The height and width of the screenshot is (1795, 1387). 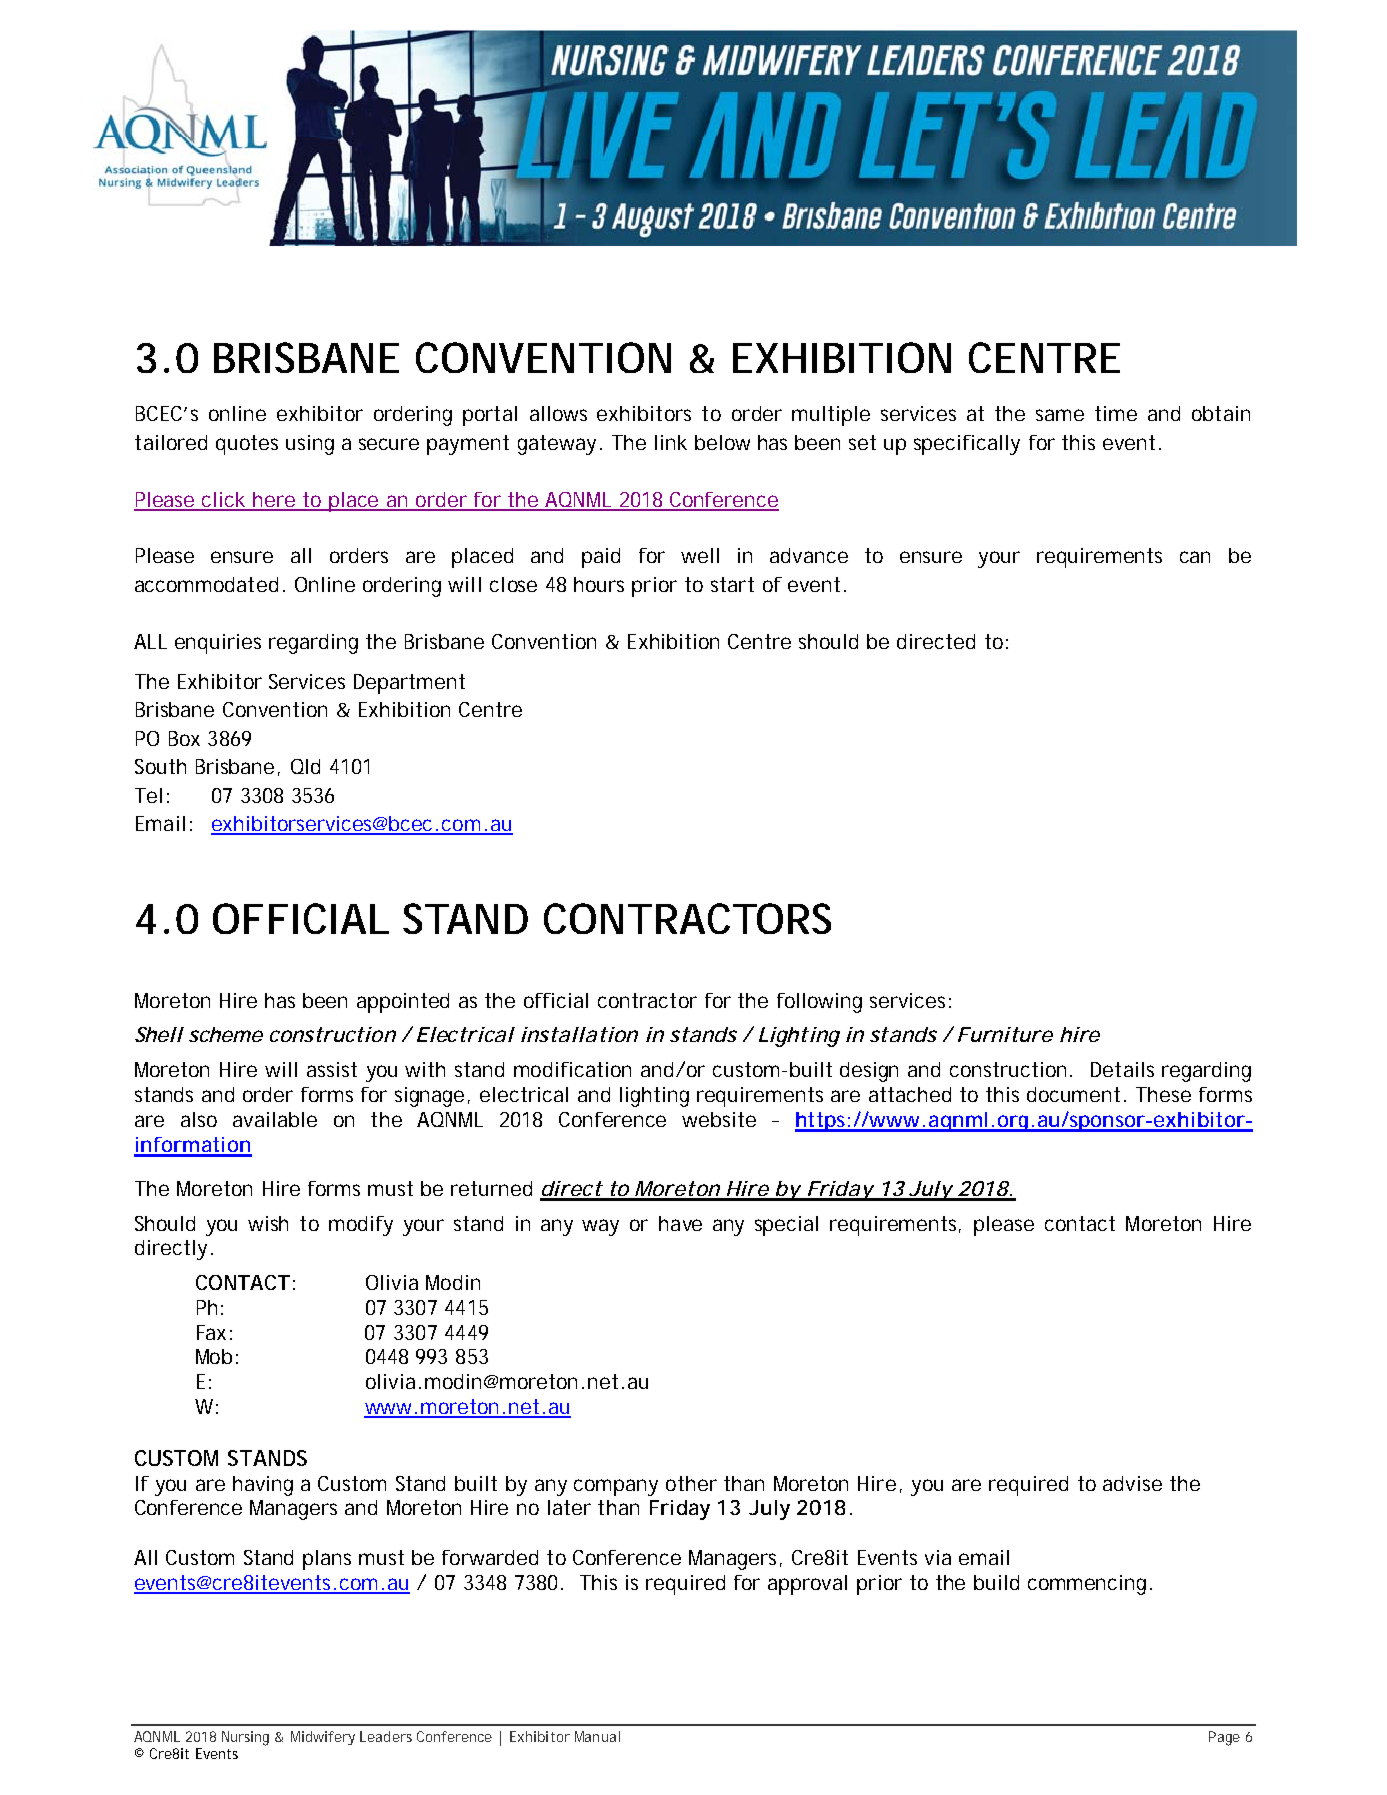 What do you see at coordinates (719, 1119) in the screenshot?
I see `website` at bounding box center [719, 1119].
